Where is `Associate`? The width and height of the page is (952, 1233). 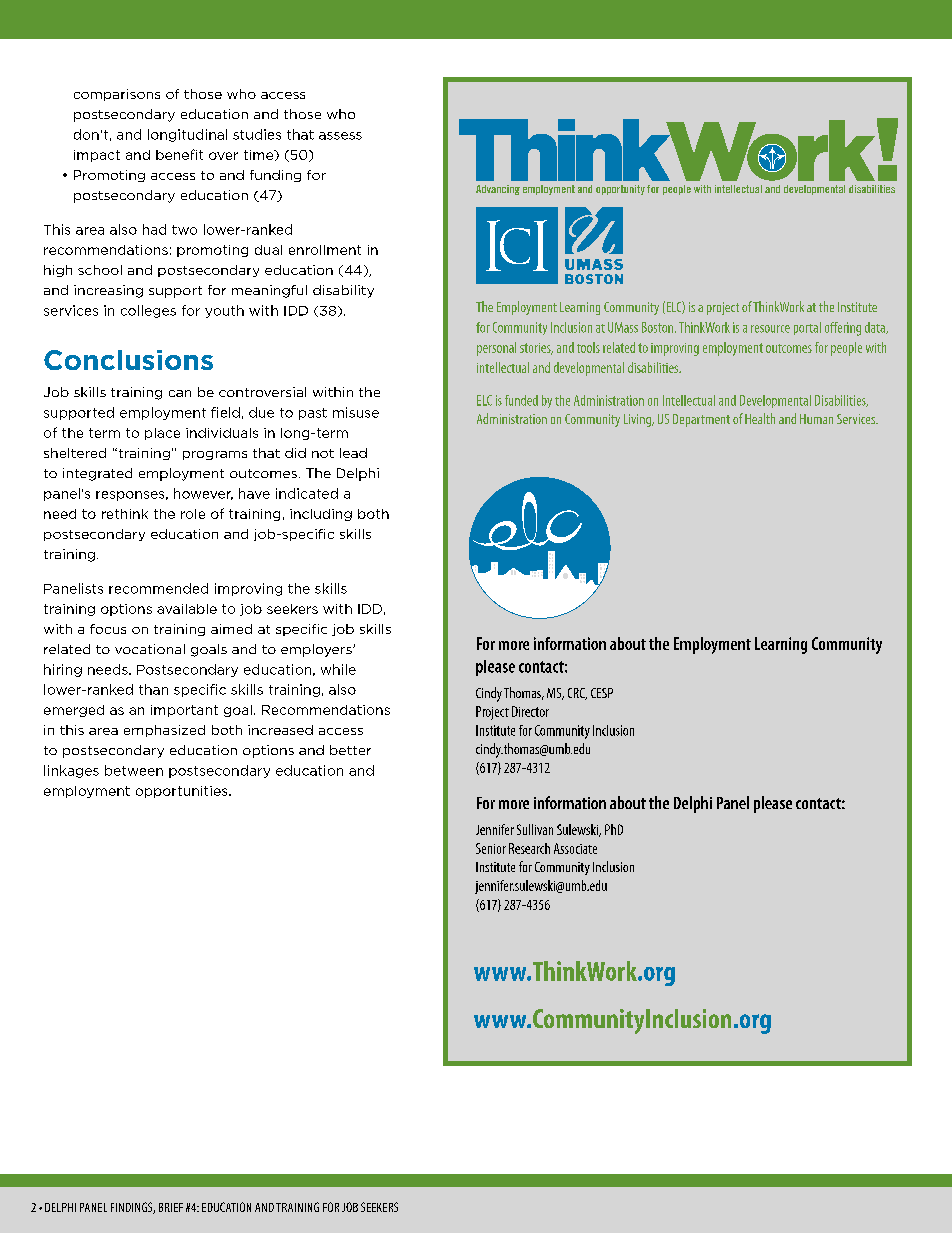 Associate is located at coordinates (575, 848).
